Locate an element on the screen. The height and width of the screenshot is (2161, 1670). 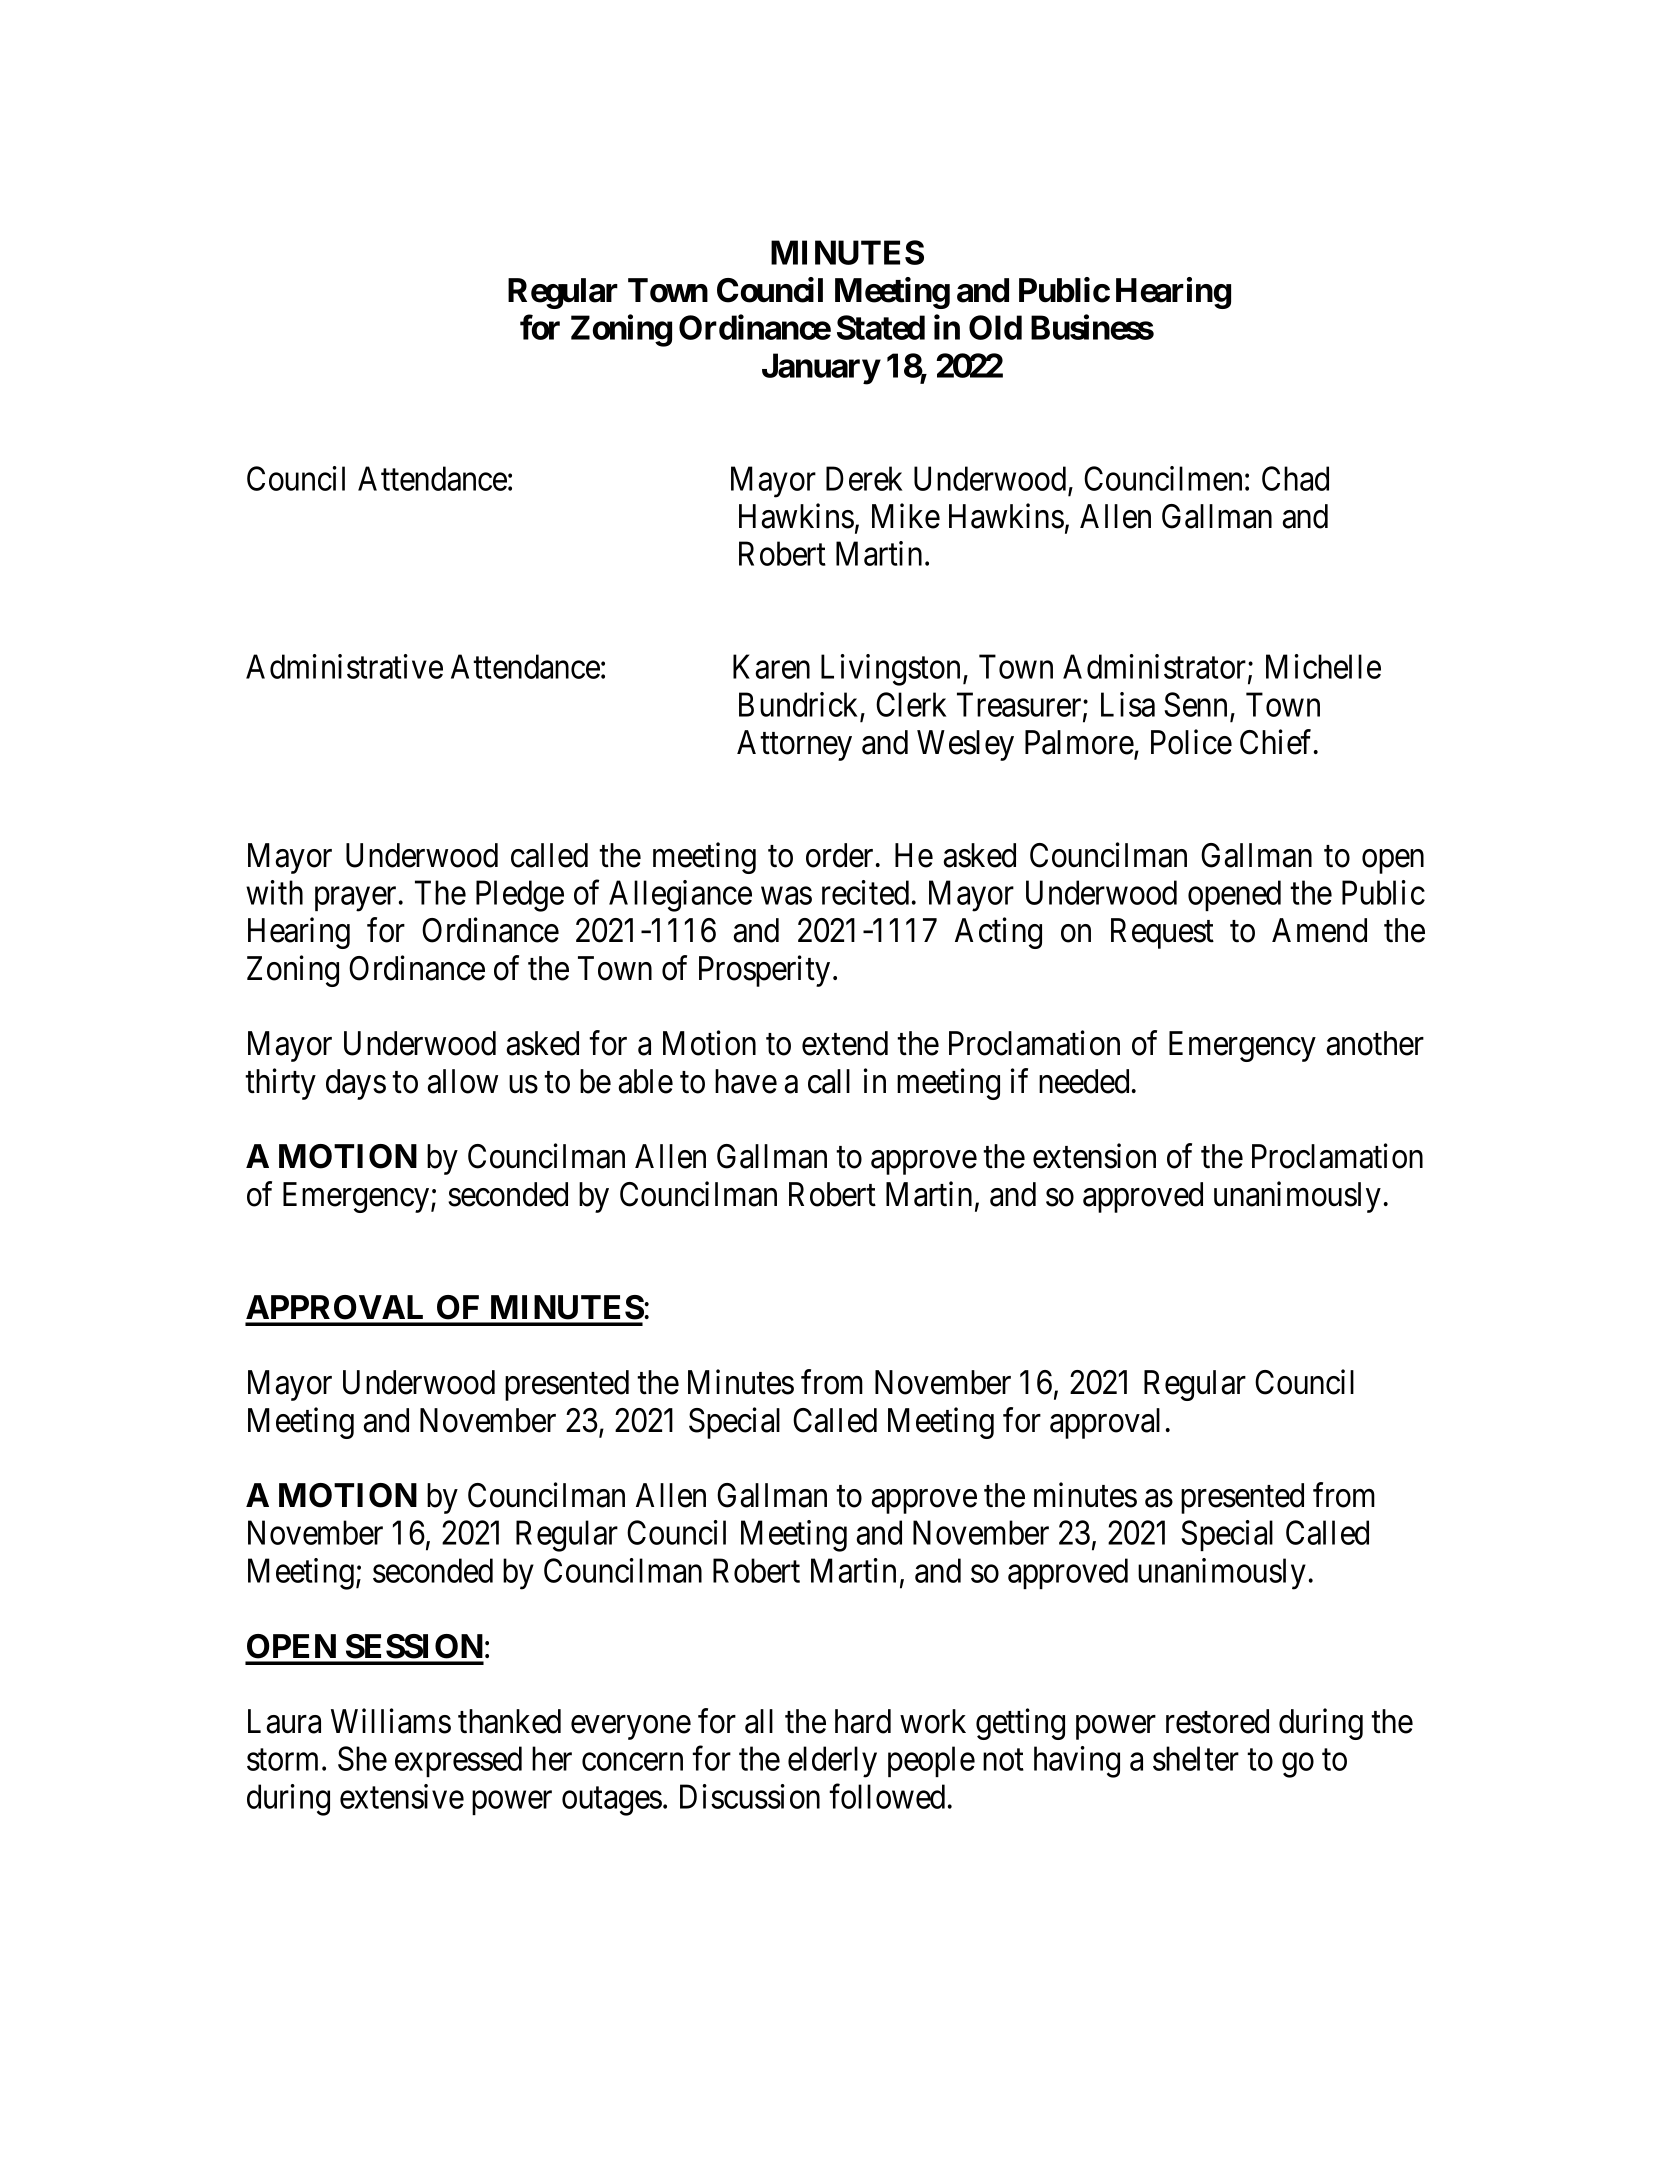
restored is located at coordinates (1217, 1721).
